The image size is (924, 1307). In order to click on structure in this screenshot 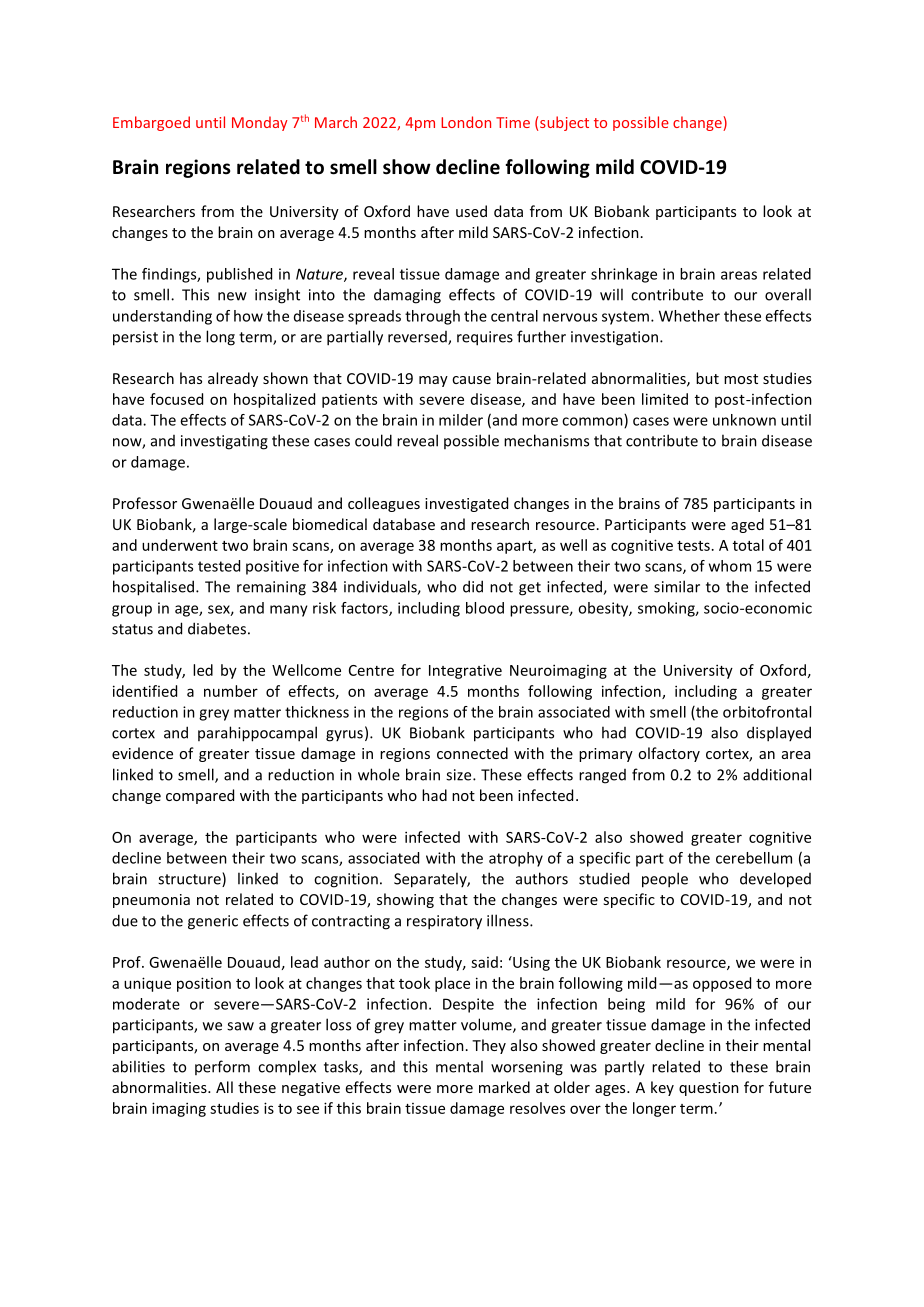, I will do `click(190, 879)`.
